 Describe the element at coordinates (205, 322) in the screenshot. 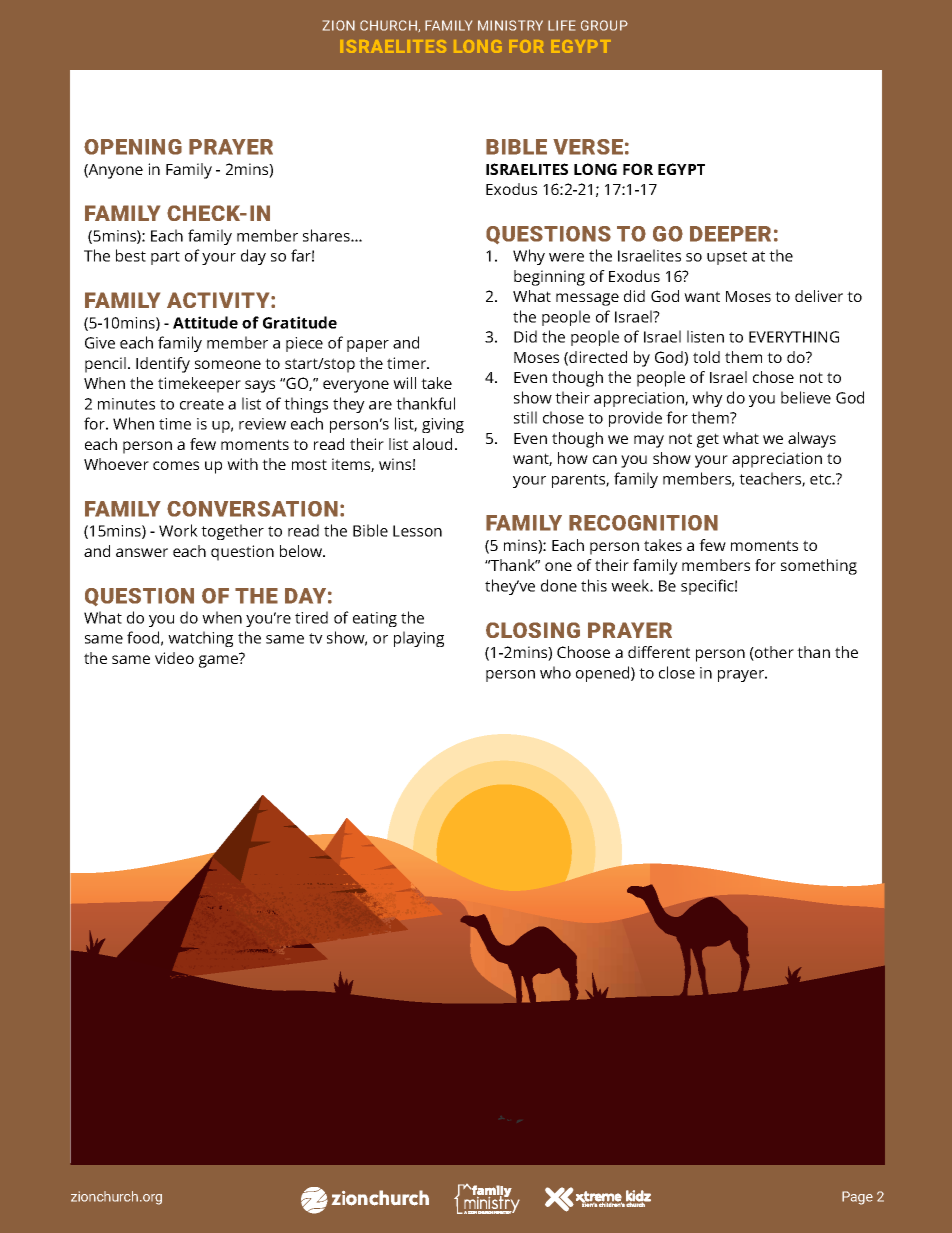

I see `Attitude` at that location.
